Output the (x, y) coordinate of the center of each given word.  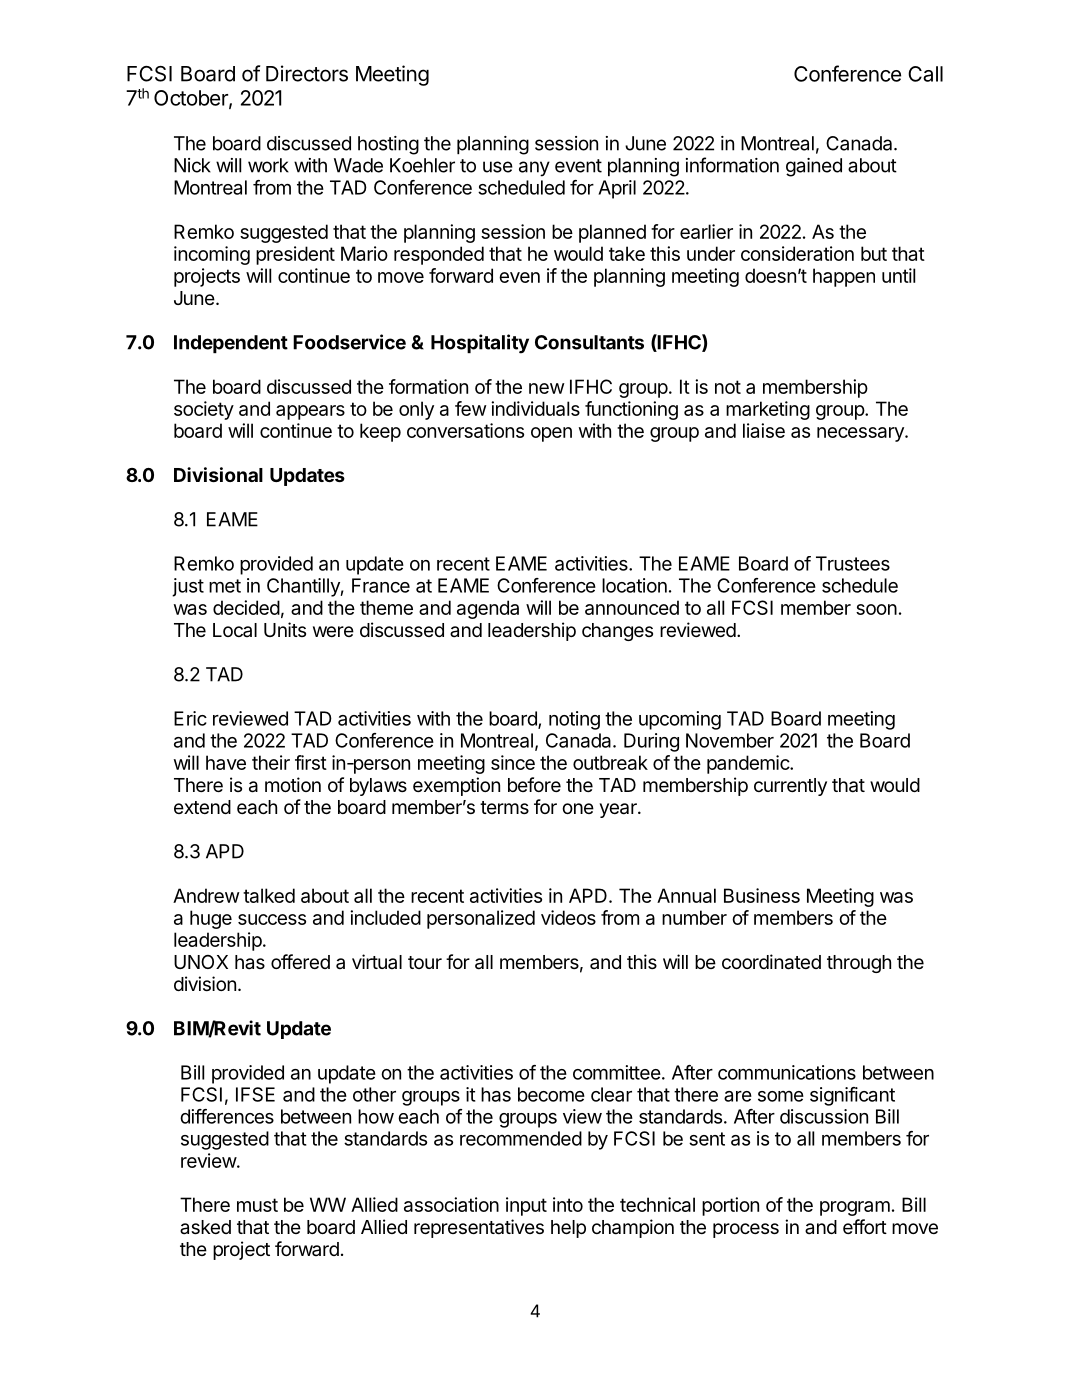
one (578, 808)
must (257, 1205)
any (534, 169)
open (551, 434)
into (568, 1204)
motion (293, 784)
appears (310, 412)
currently (790, 787)
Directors (307, 73)
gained (814, 167)
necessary (861, 434)
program (855, 1208)
